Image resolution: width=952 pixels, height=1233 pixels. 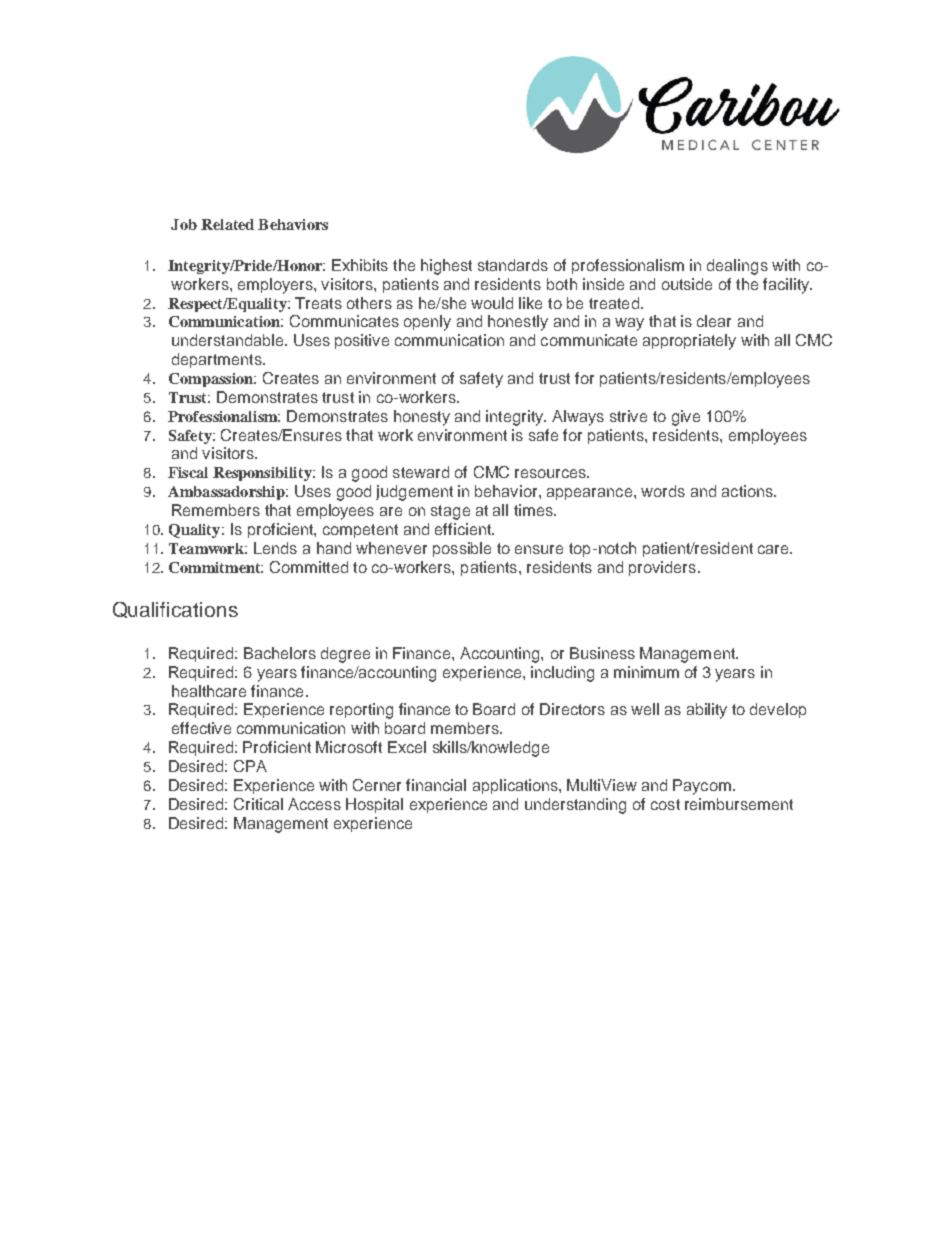 What do you see at coordinates (513, 265) in the image?
I see `standards` at bounding box center [513, 265].
